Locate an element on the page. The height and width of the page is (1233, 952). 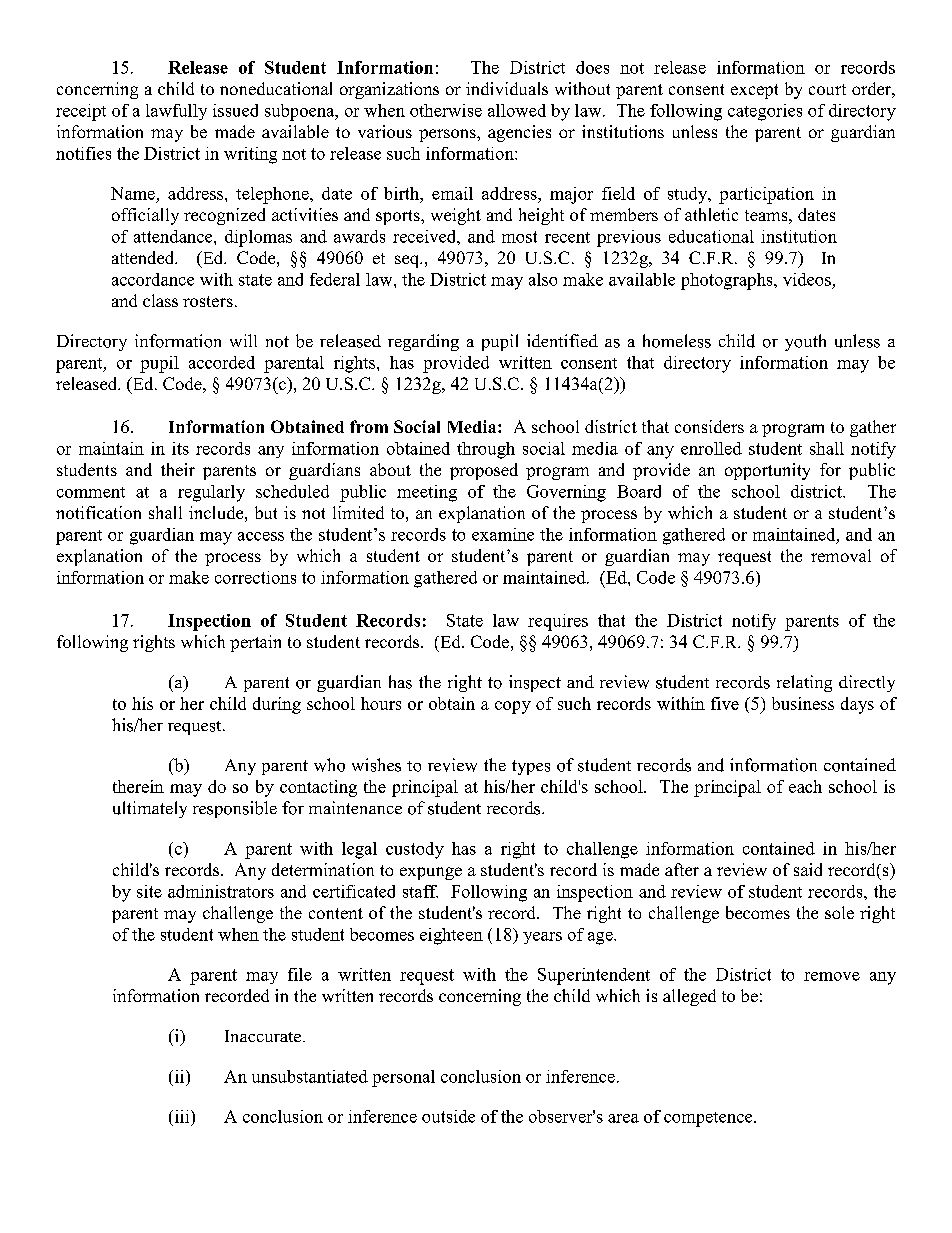
lawfully is located at coordinates (176, 112).
